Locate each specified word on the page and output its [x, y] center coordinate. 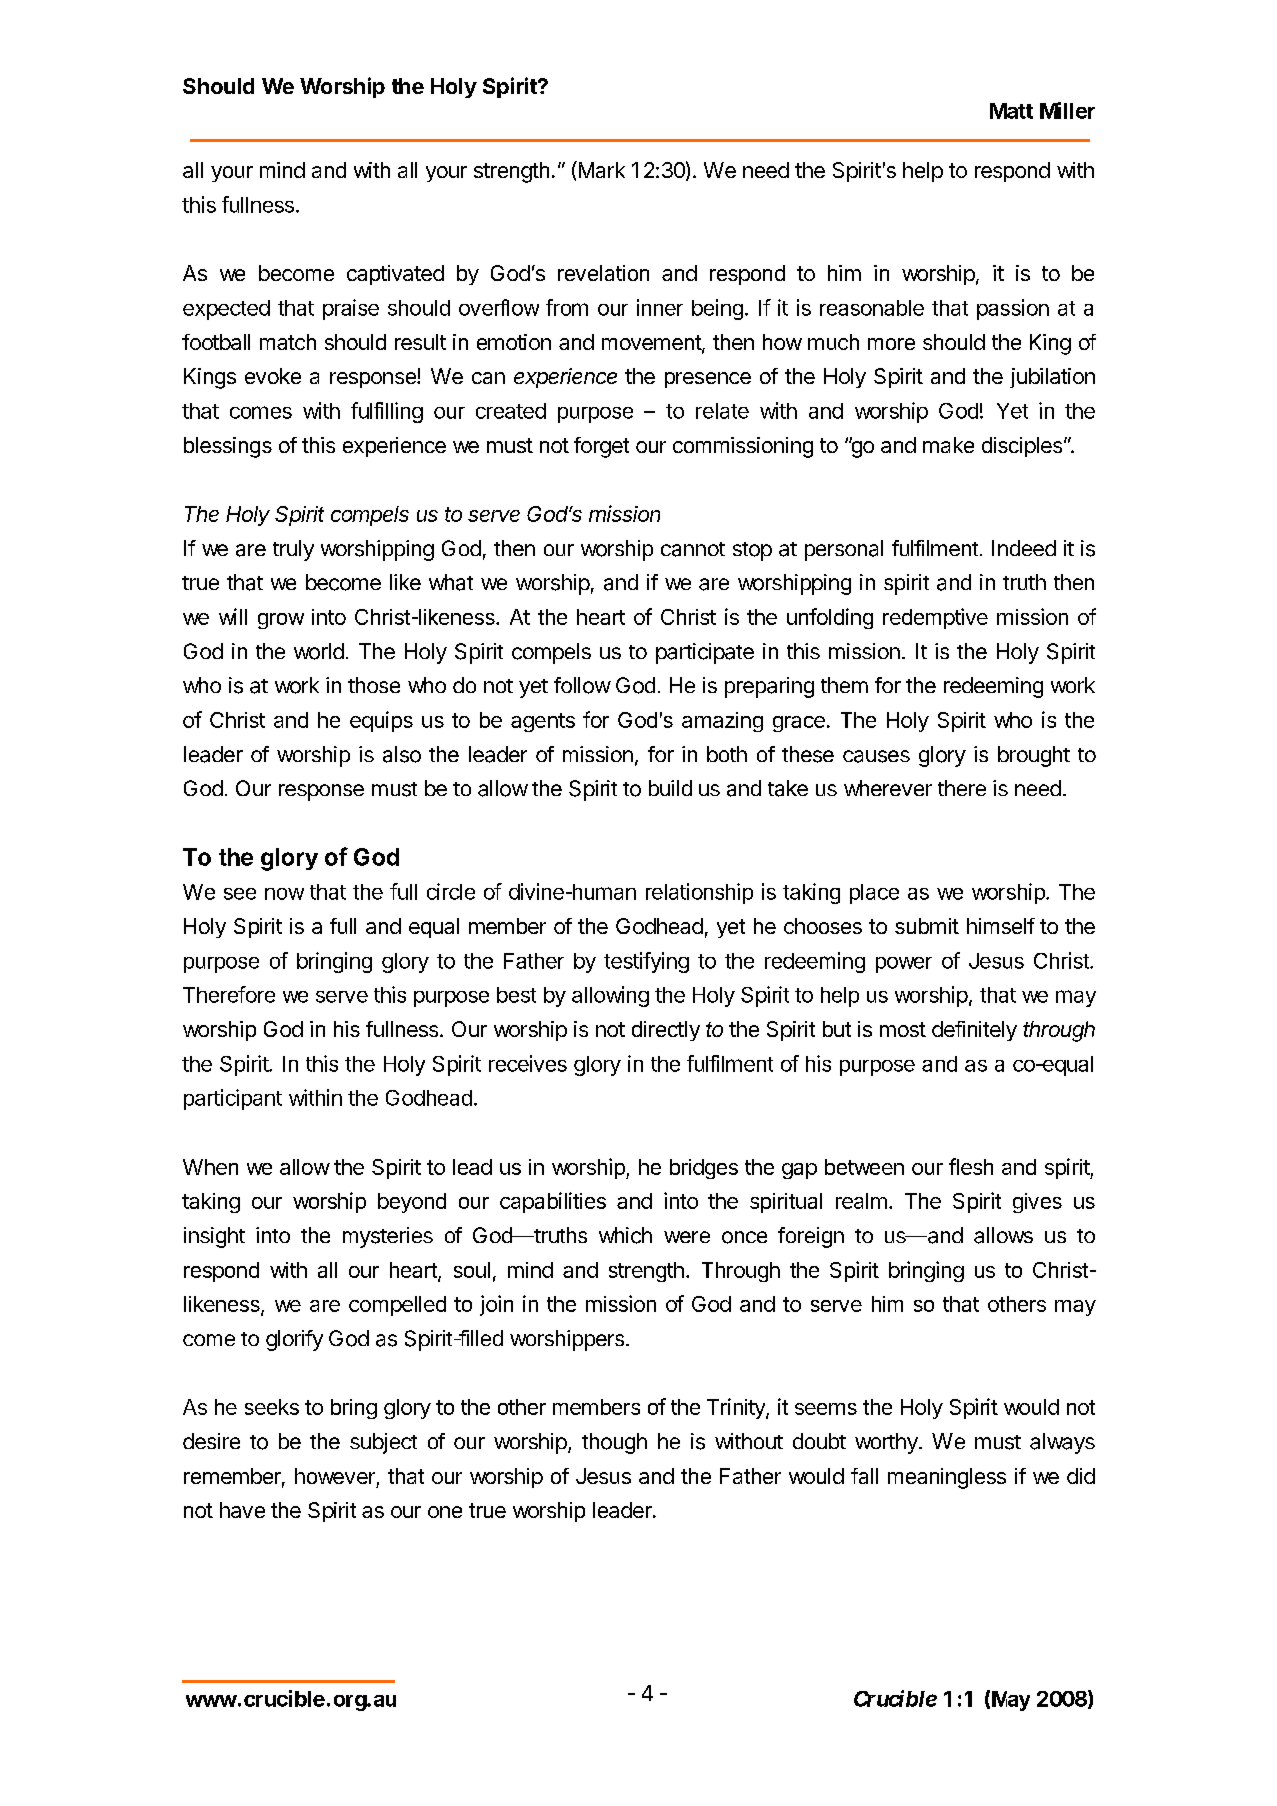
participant [233, 1099]
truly [293, 550]
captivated [395, 275]
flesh [971, 1166]
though [614, 1443]
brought [1034, 756]
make [948, 445]
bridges [704, 1169]
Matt [1011, 111]
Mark [600, 169]
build [670, 788]
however [335, 1476]
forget [601, 447]
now [284, 894]
